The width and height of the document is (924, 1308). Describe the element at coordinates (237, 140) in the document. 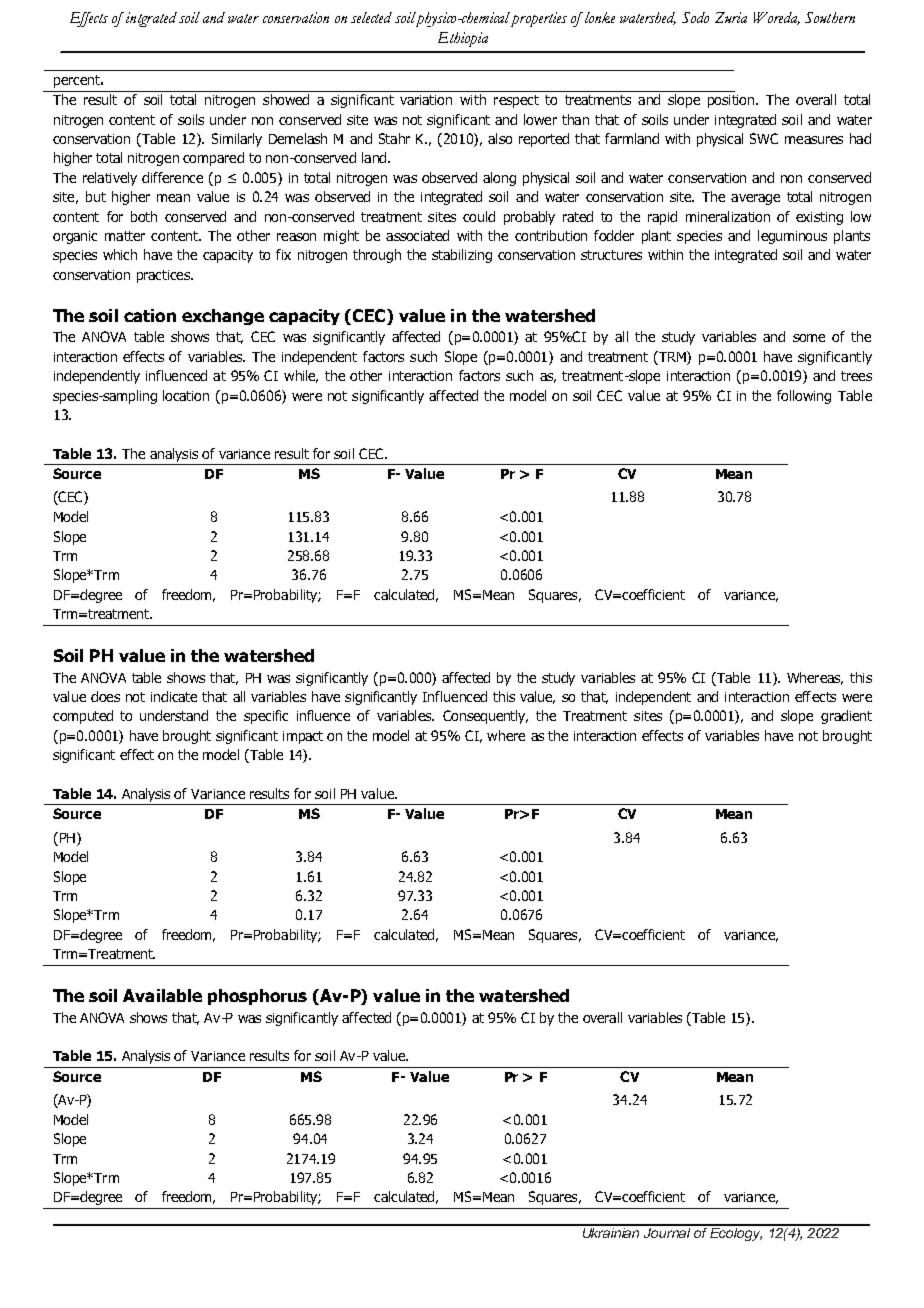

I see `Similarly` at that location.
